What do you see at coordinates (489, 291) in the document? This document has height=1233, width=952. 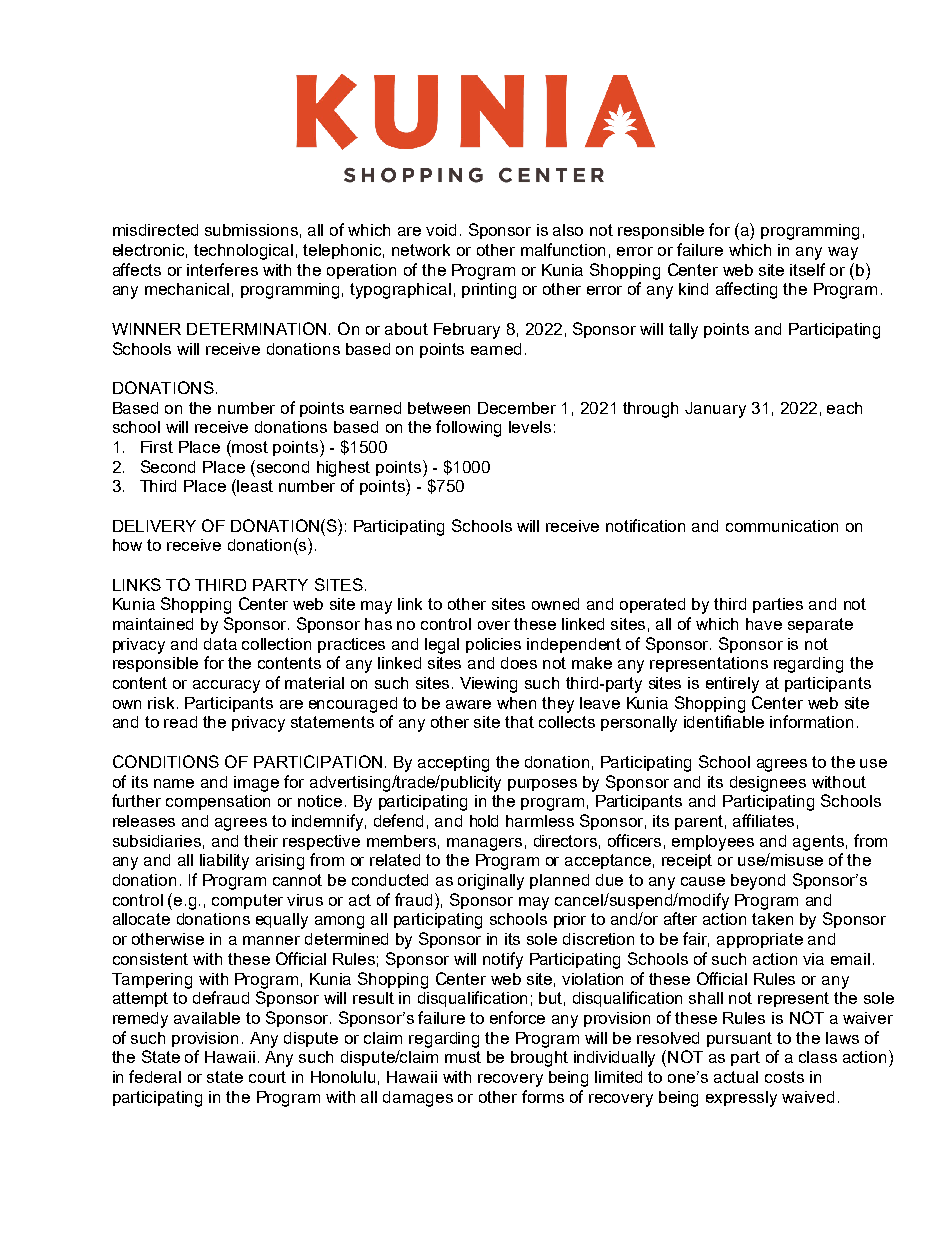 I see `printing` at bounding box center [489, 291].
